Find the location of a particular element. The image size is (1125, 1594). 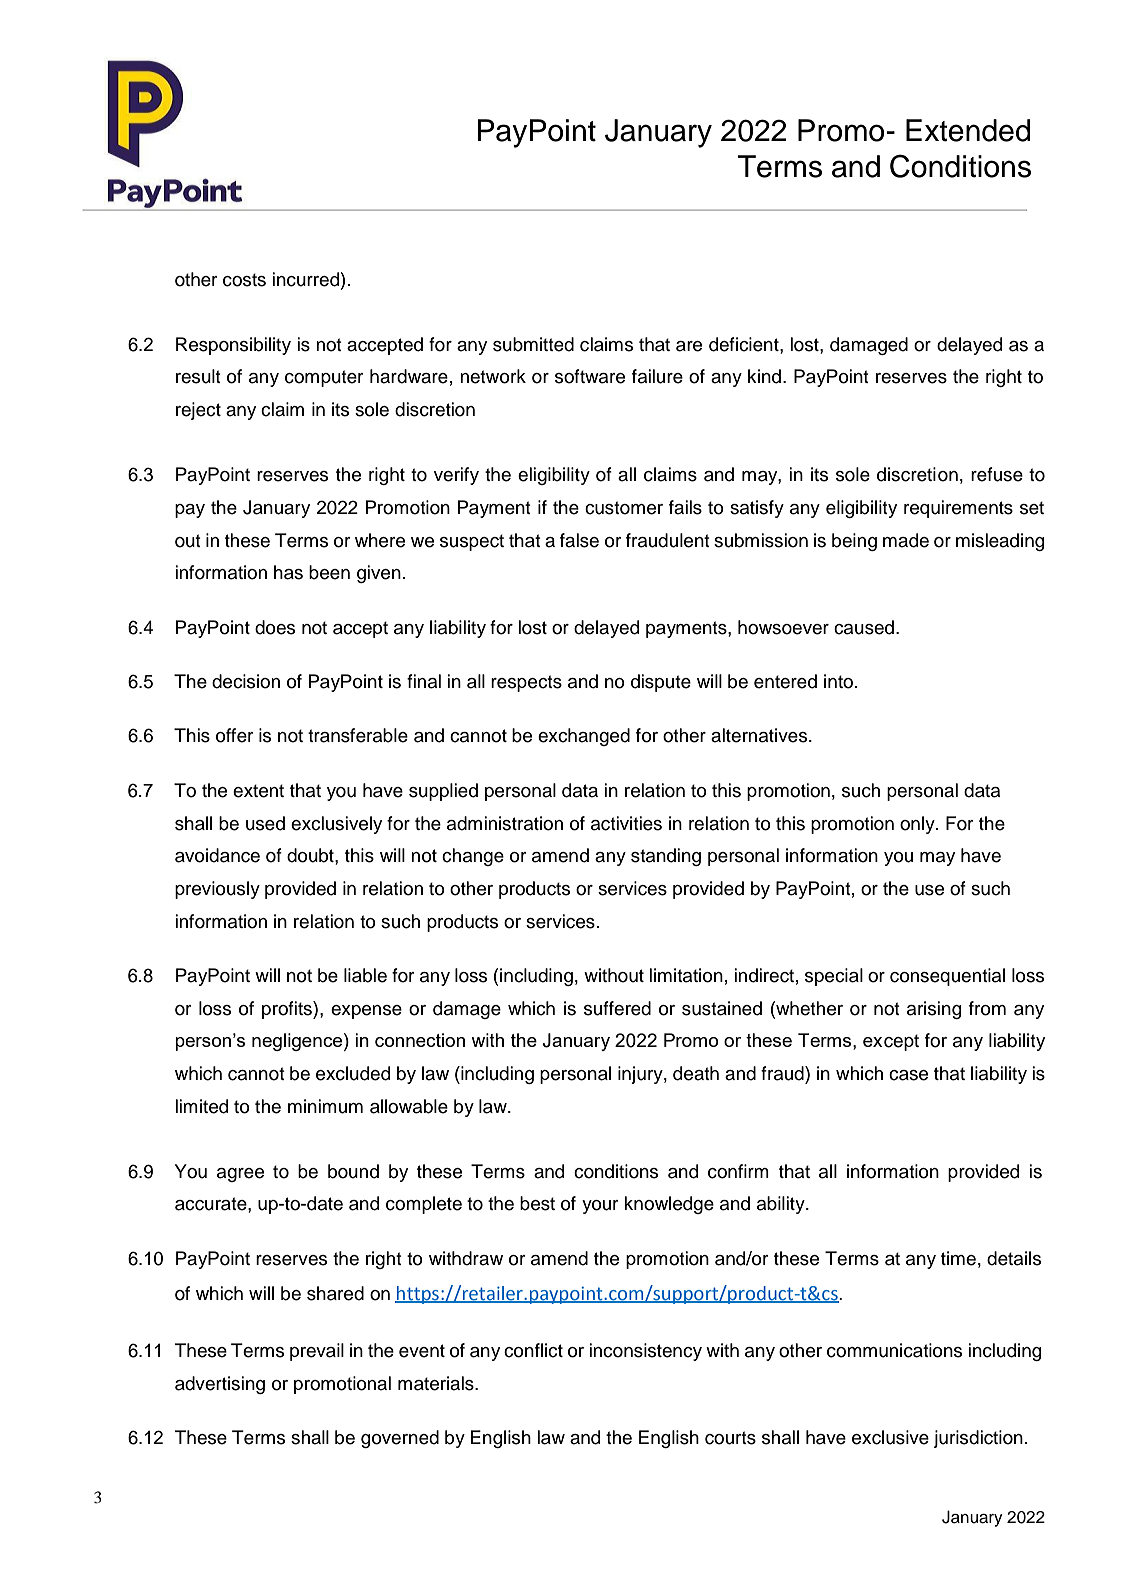

avoidance is located at coordinates (217, 855).
